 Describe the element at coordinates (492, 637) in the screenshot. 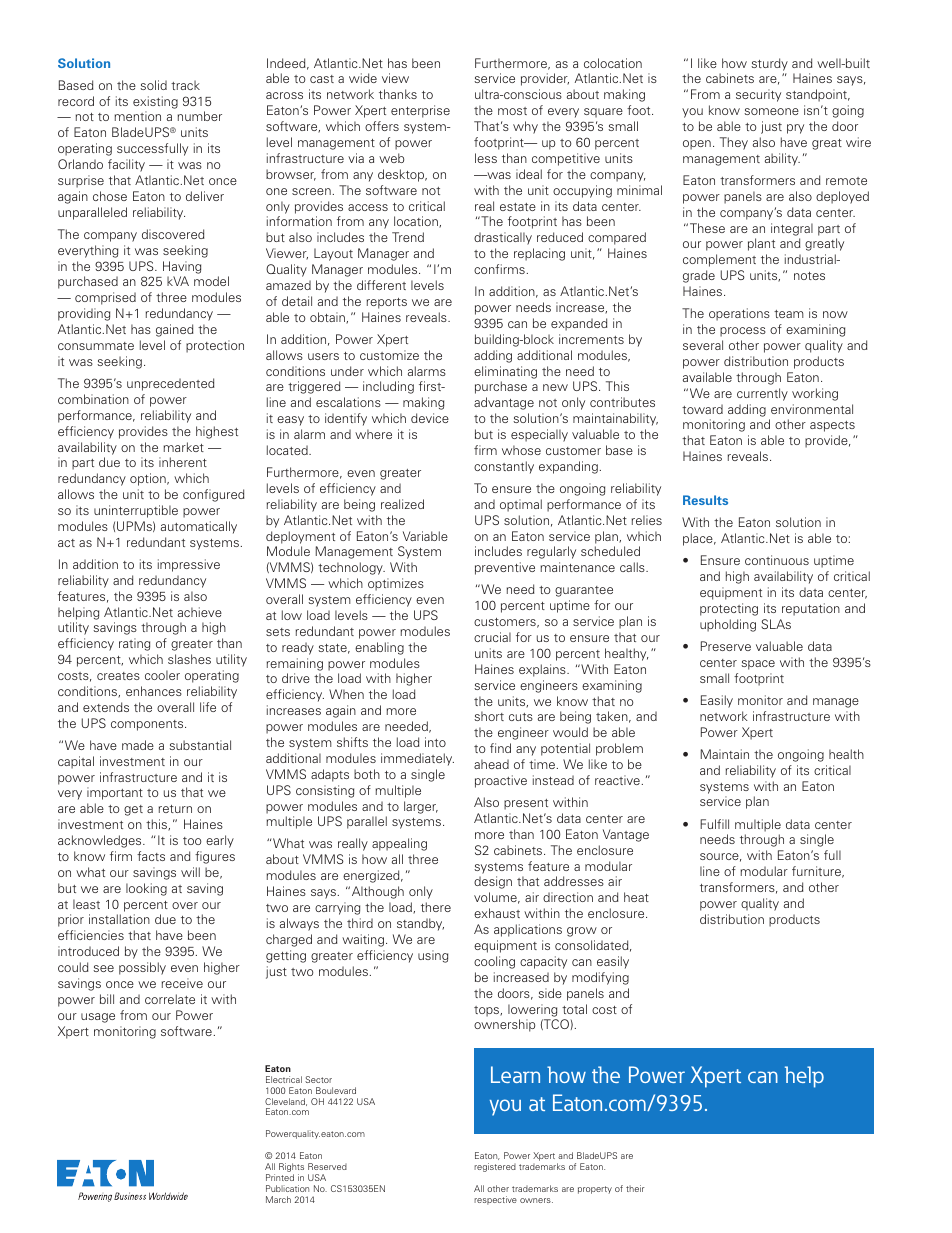

I see `crucial` at that location.
